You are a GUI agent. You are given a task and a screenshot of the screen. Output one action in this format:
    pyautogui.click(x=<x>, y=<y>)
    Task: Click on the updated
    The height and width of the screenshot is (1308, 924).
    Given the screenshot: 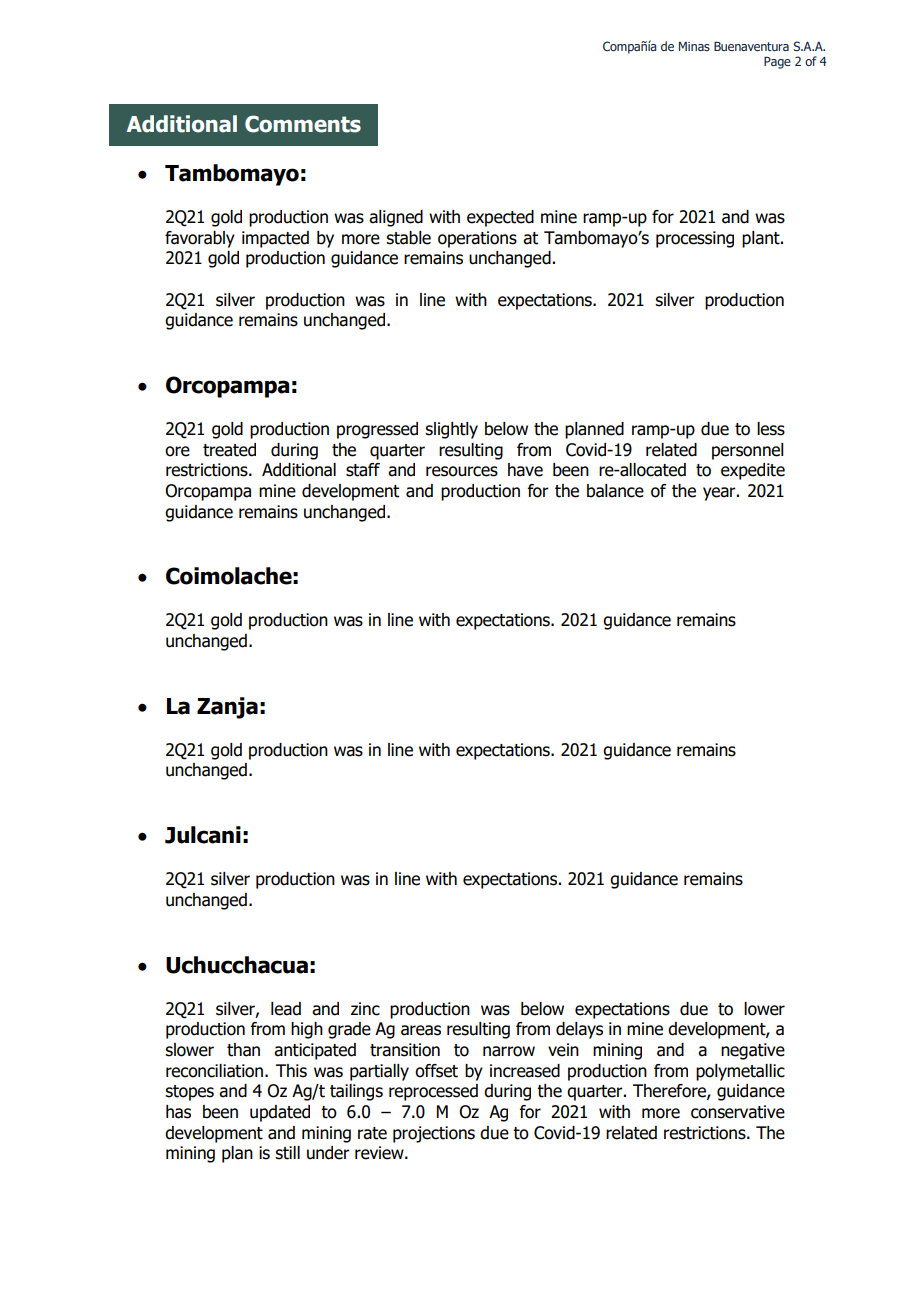 What is the action you would take?
    pyautogui.click(x=280, y=1113)
